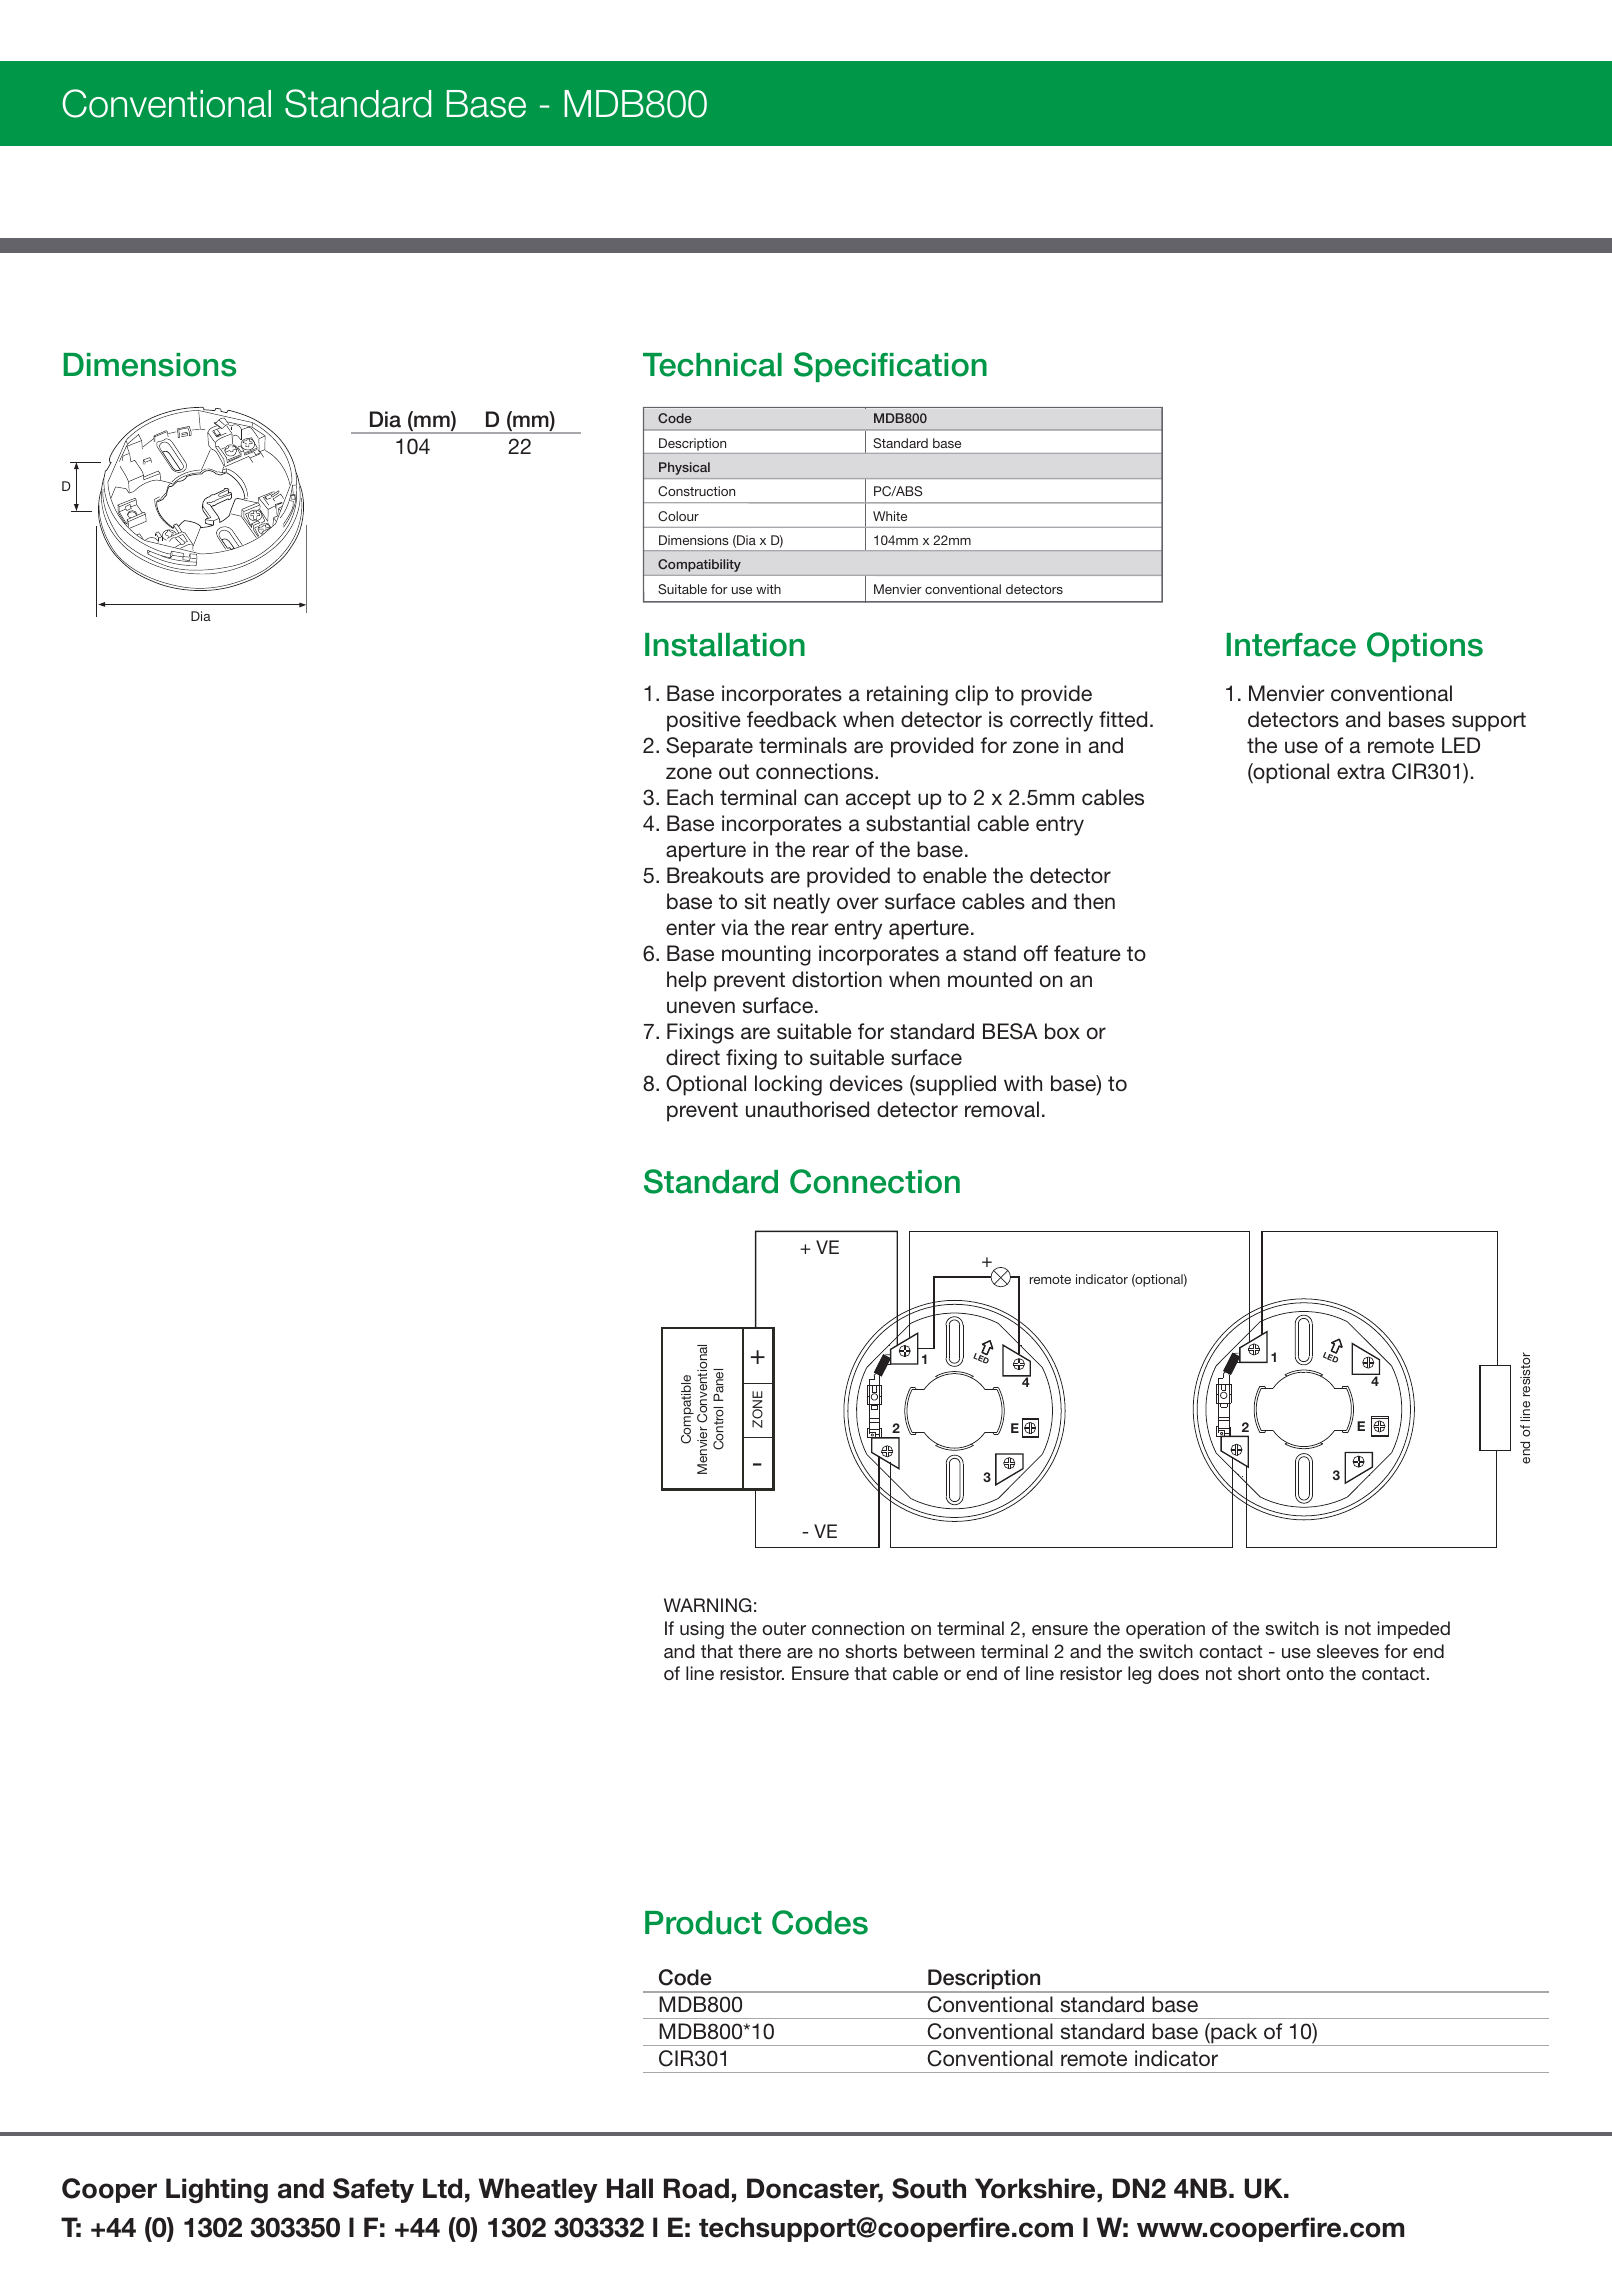 The height and width of the document is (2280, 1612). Describe the element at coordinates (702, 1630) in the document. I see `using` at that location.
